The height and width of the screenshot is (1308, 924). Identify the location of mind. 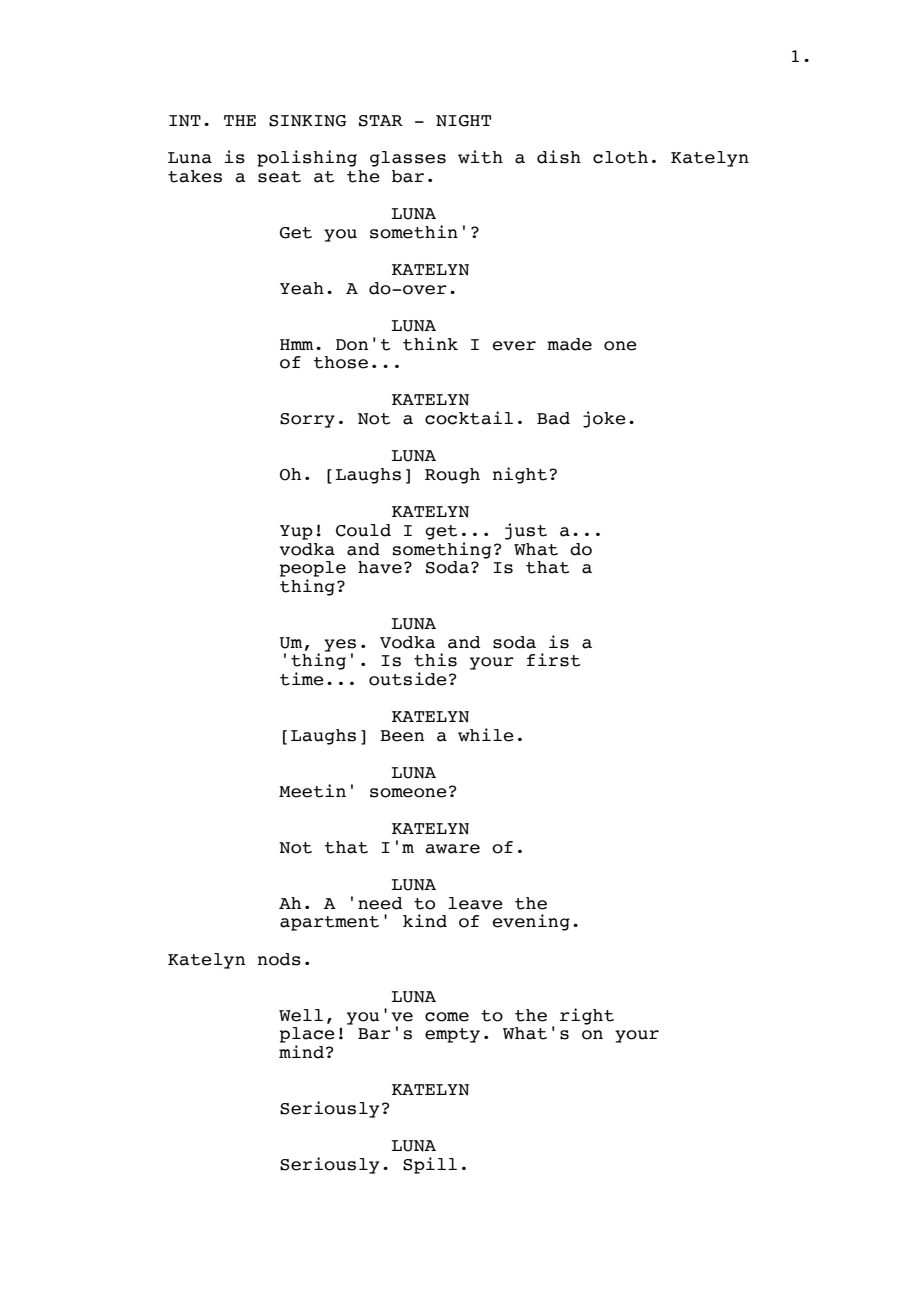
(301, 1052).
